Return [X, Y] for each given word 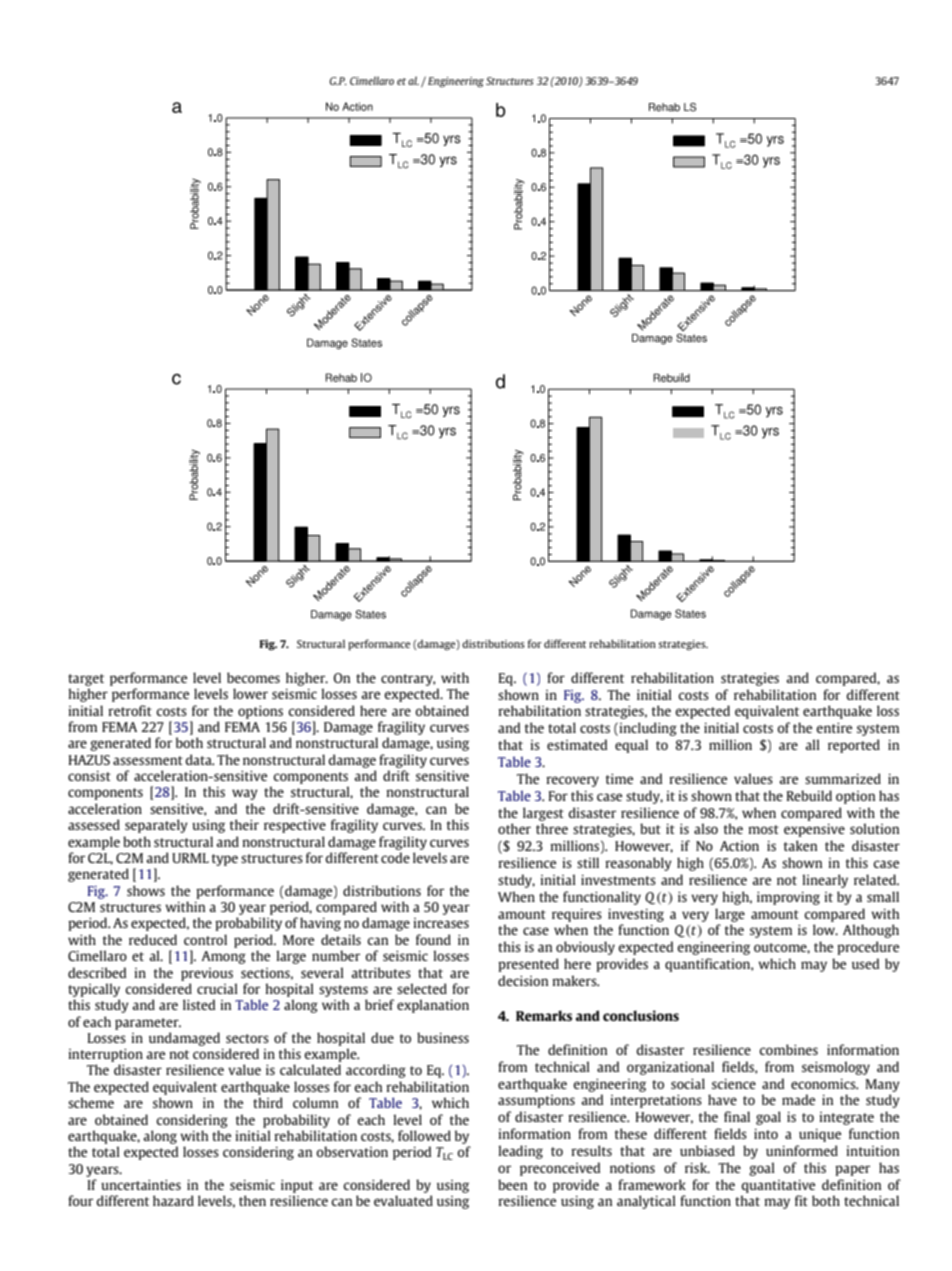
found [433, 939]
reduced [153, 939]
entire [834, 728]
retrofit [130, 710]
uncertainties [141, 1185]
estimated [577, 744]
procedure [868, 948]
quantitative [778, 1186]
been [512, 1184]
